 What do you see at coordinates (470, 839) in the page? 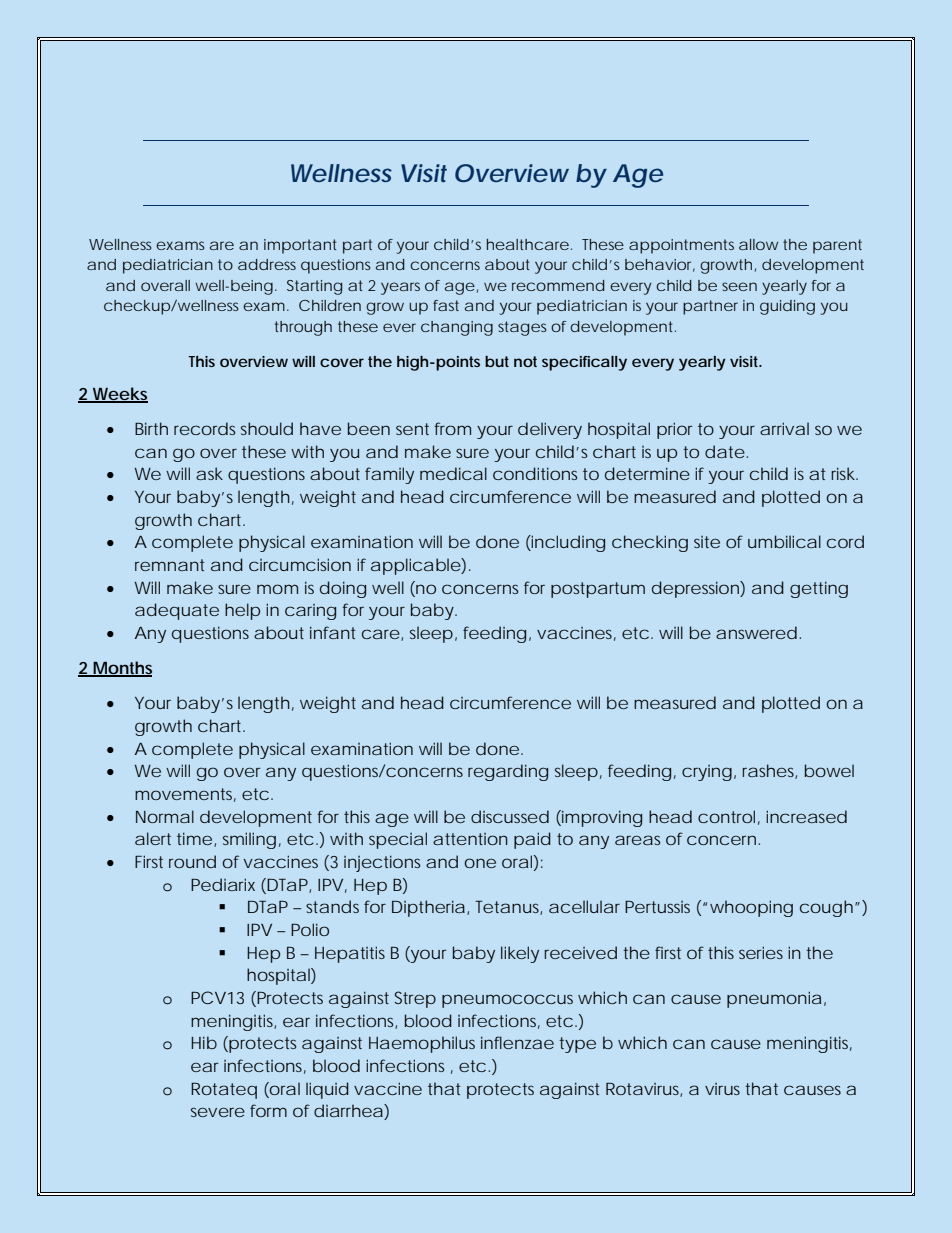
I see `attention` at bounding box center [470, 839].
